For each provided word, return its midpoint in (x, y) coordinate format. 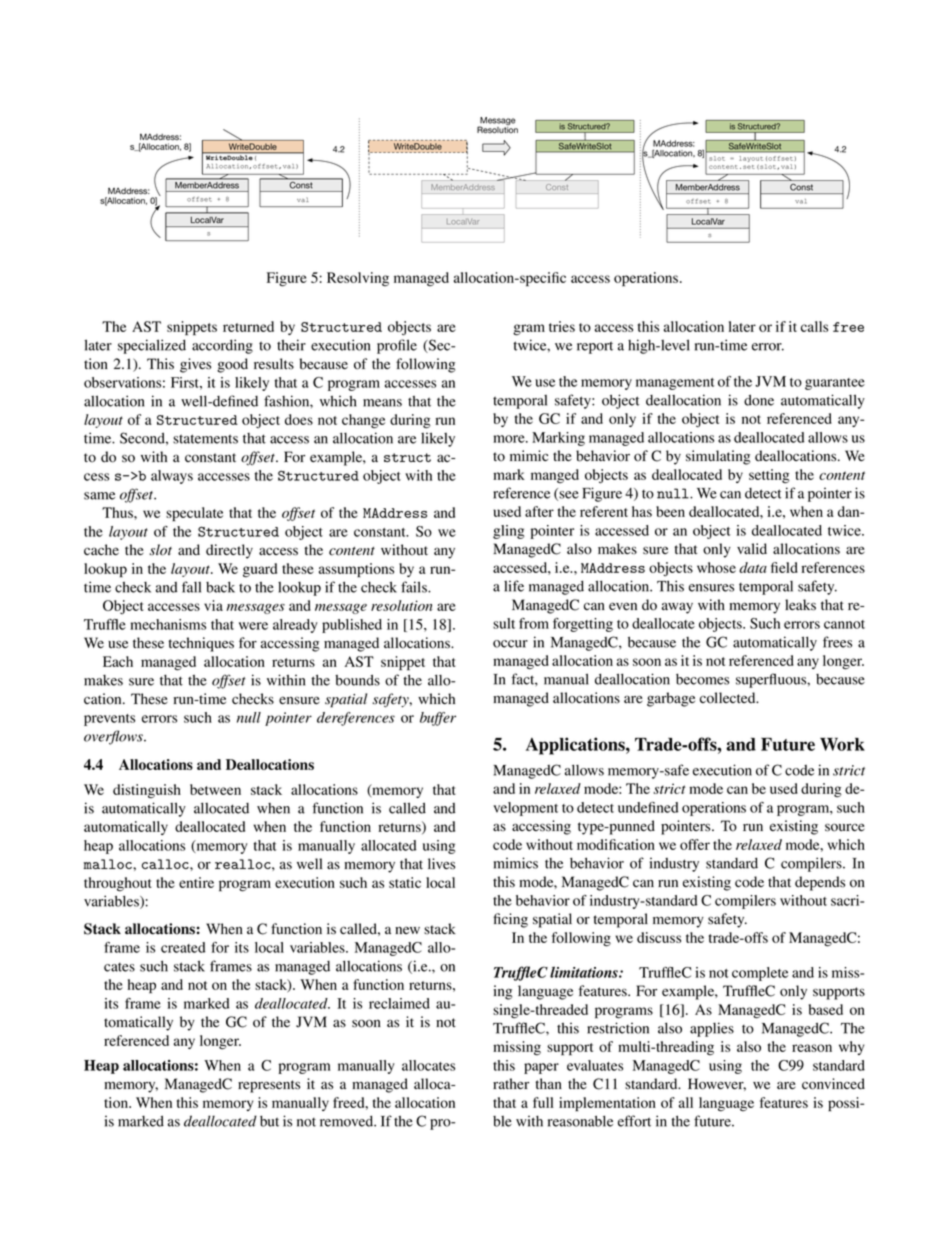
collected (729, 698)
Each (118, 661)
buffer (438, 719)
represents (269, 1086)
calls (814, 326)
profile (397, 346)
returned (248, 326)
